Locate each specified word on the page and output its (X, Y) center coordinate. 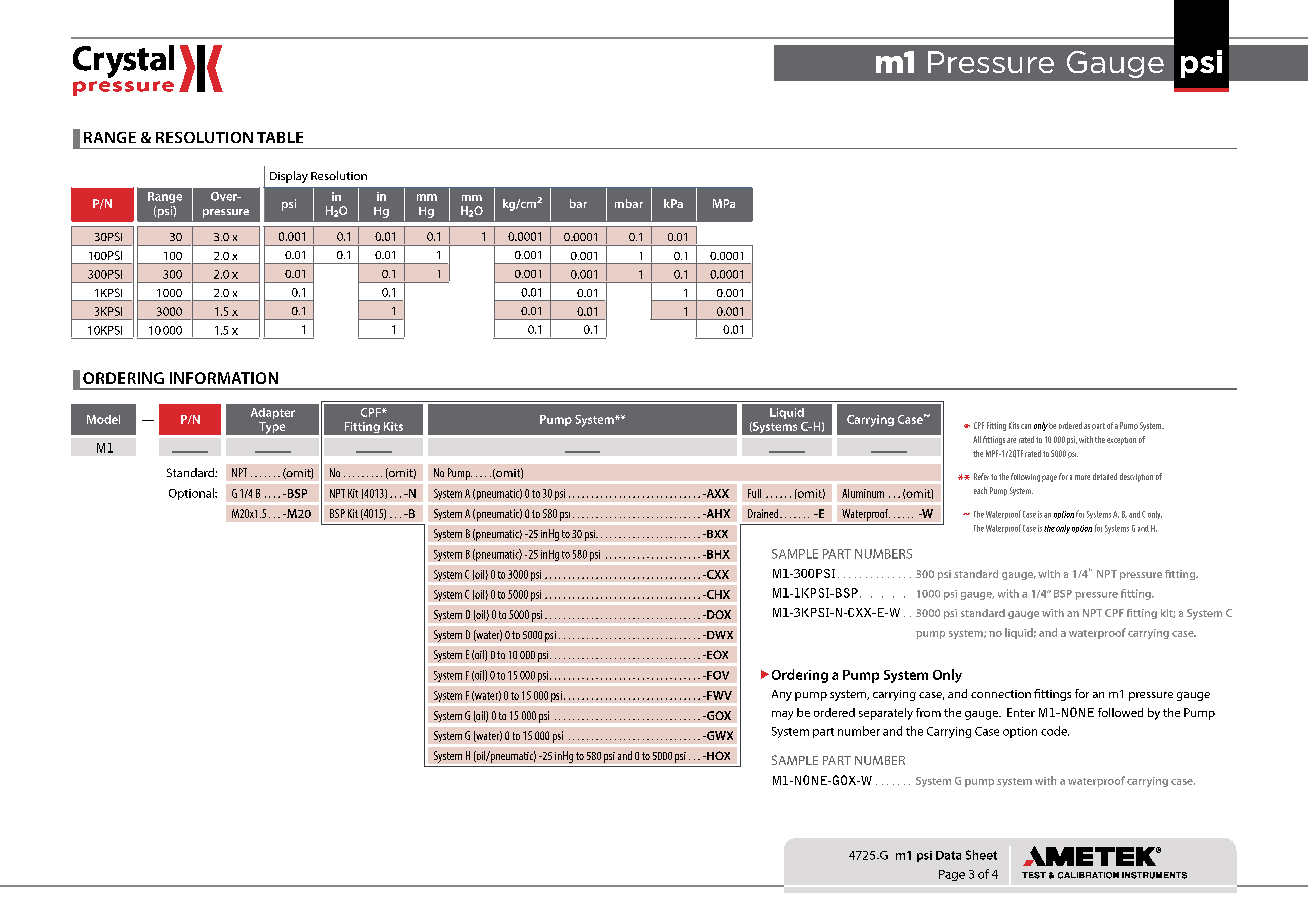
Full (754, 493)
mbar (629, 203)
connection (1001, 694)
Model (103, 419)
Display (289, 177)
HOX (717, 755)
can (1026, 426)
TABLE (280, 137)
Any (782, 695)
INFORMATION (224, 378)
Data (948, 855)
